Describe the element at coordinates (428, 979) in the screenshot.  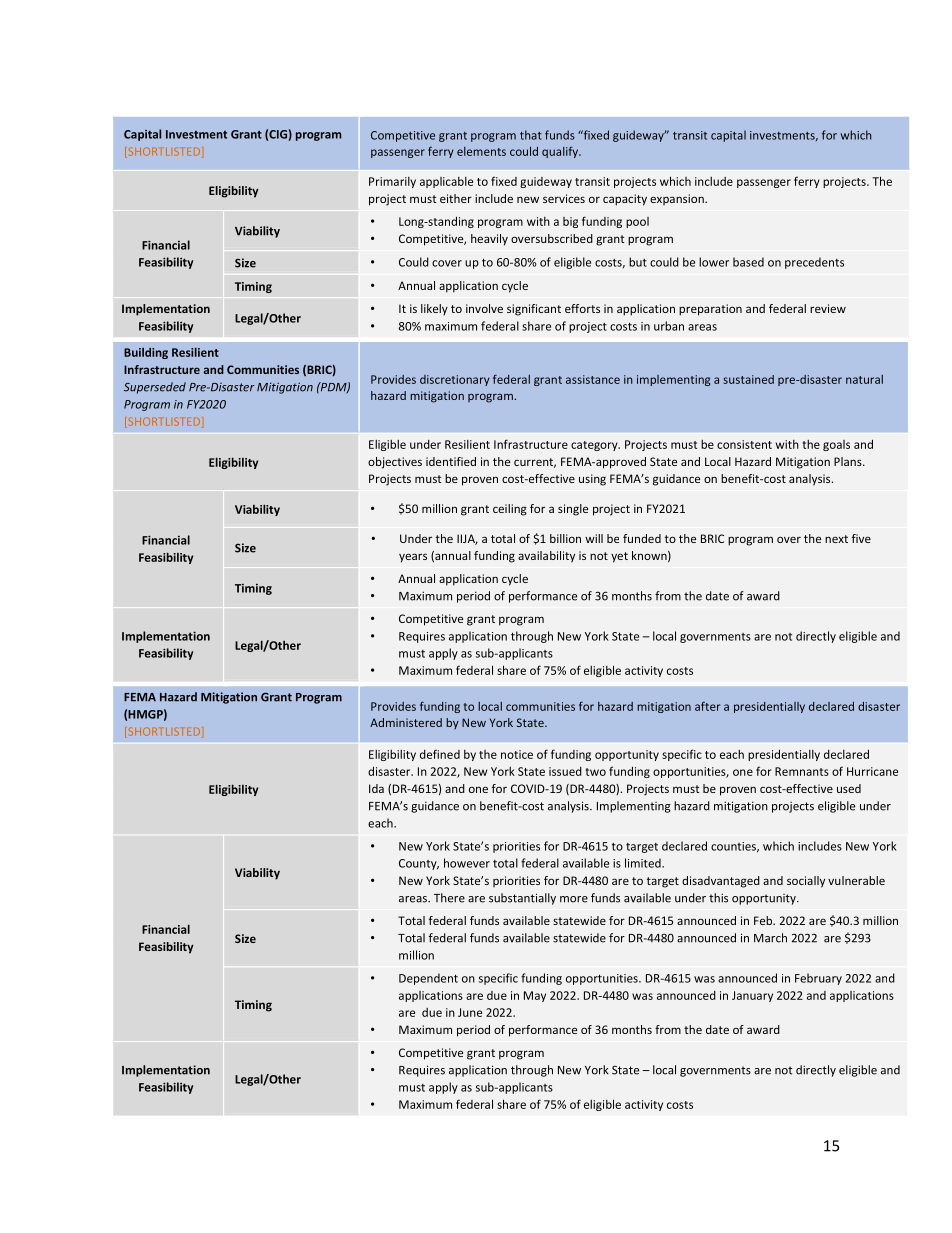
I see `Dependent` at that location.
